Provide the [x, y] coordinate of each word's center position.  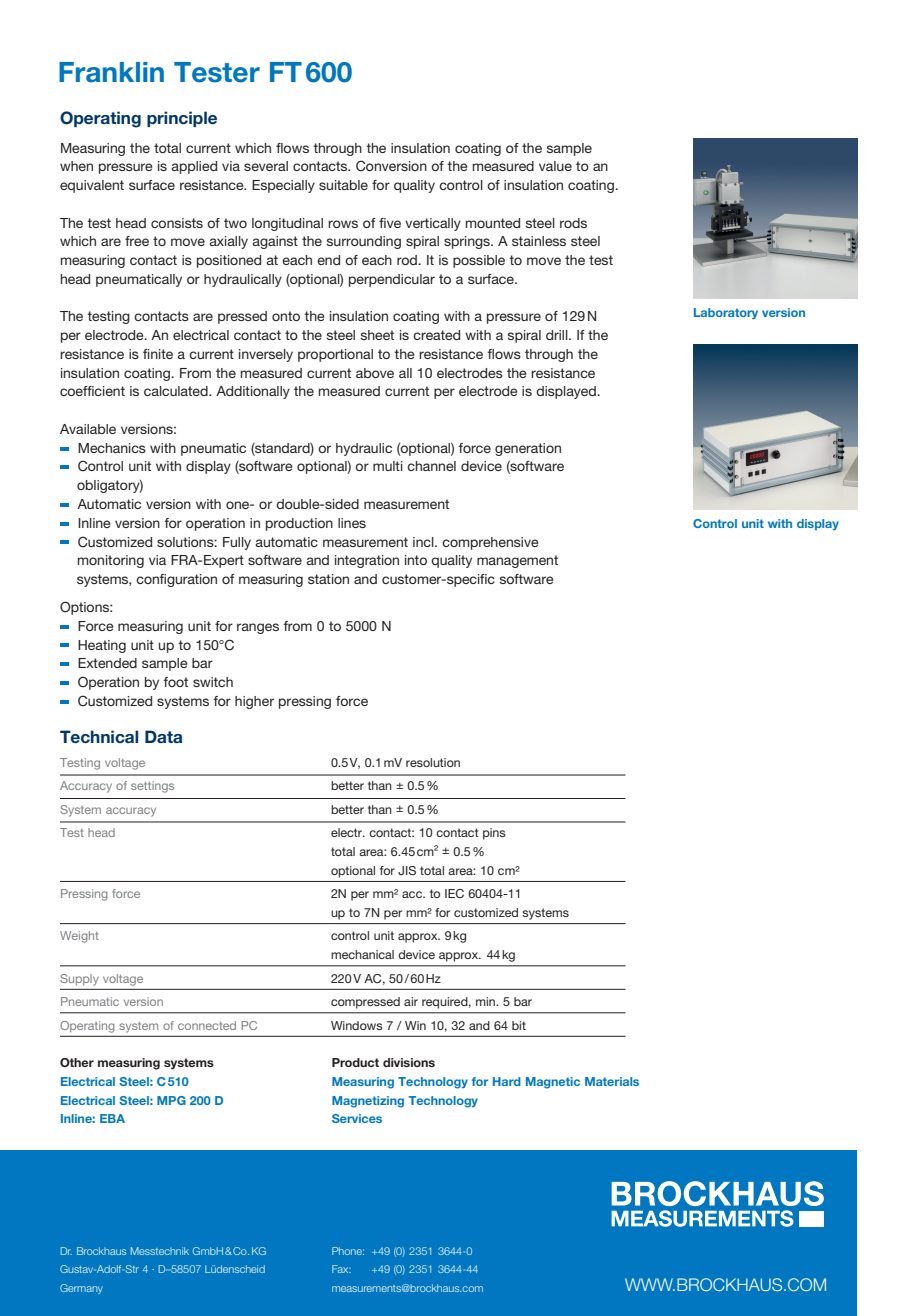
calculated [177, 391]
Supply [79, 980]
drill [558, 335]
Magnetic [553, 1083]
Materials [612, 1081]
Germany [81, 1289]
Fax [341, 1269]
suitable [343, 185]
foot [176, 682]
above [375, 373]
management [517, 561]
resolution [433, 762]
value [555, 166]
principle [182, 119]
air [411, 1001]
